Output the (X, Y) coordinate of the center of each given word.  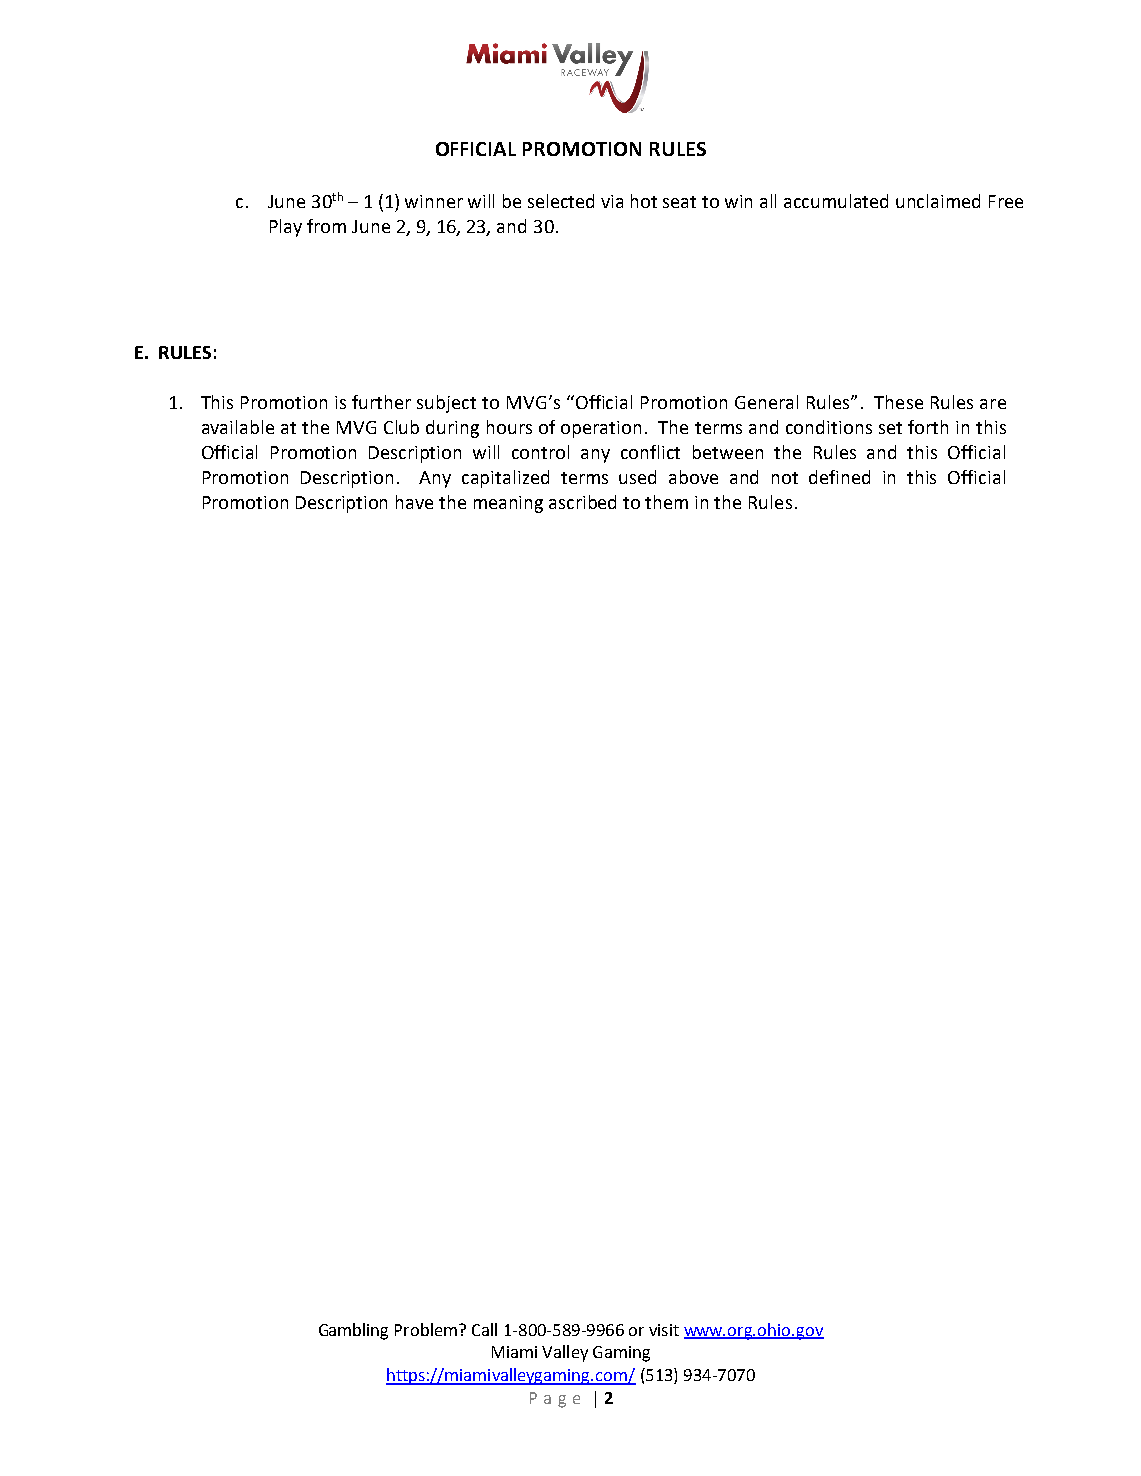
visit (664, 1330)
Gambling (353, 1331)
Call (484, 1329)
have (414, 502)
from (326, 226)
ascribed (582, 502)
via (612, 201)
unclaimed (938, 201)
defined (839, 477)
